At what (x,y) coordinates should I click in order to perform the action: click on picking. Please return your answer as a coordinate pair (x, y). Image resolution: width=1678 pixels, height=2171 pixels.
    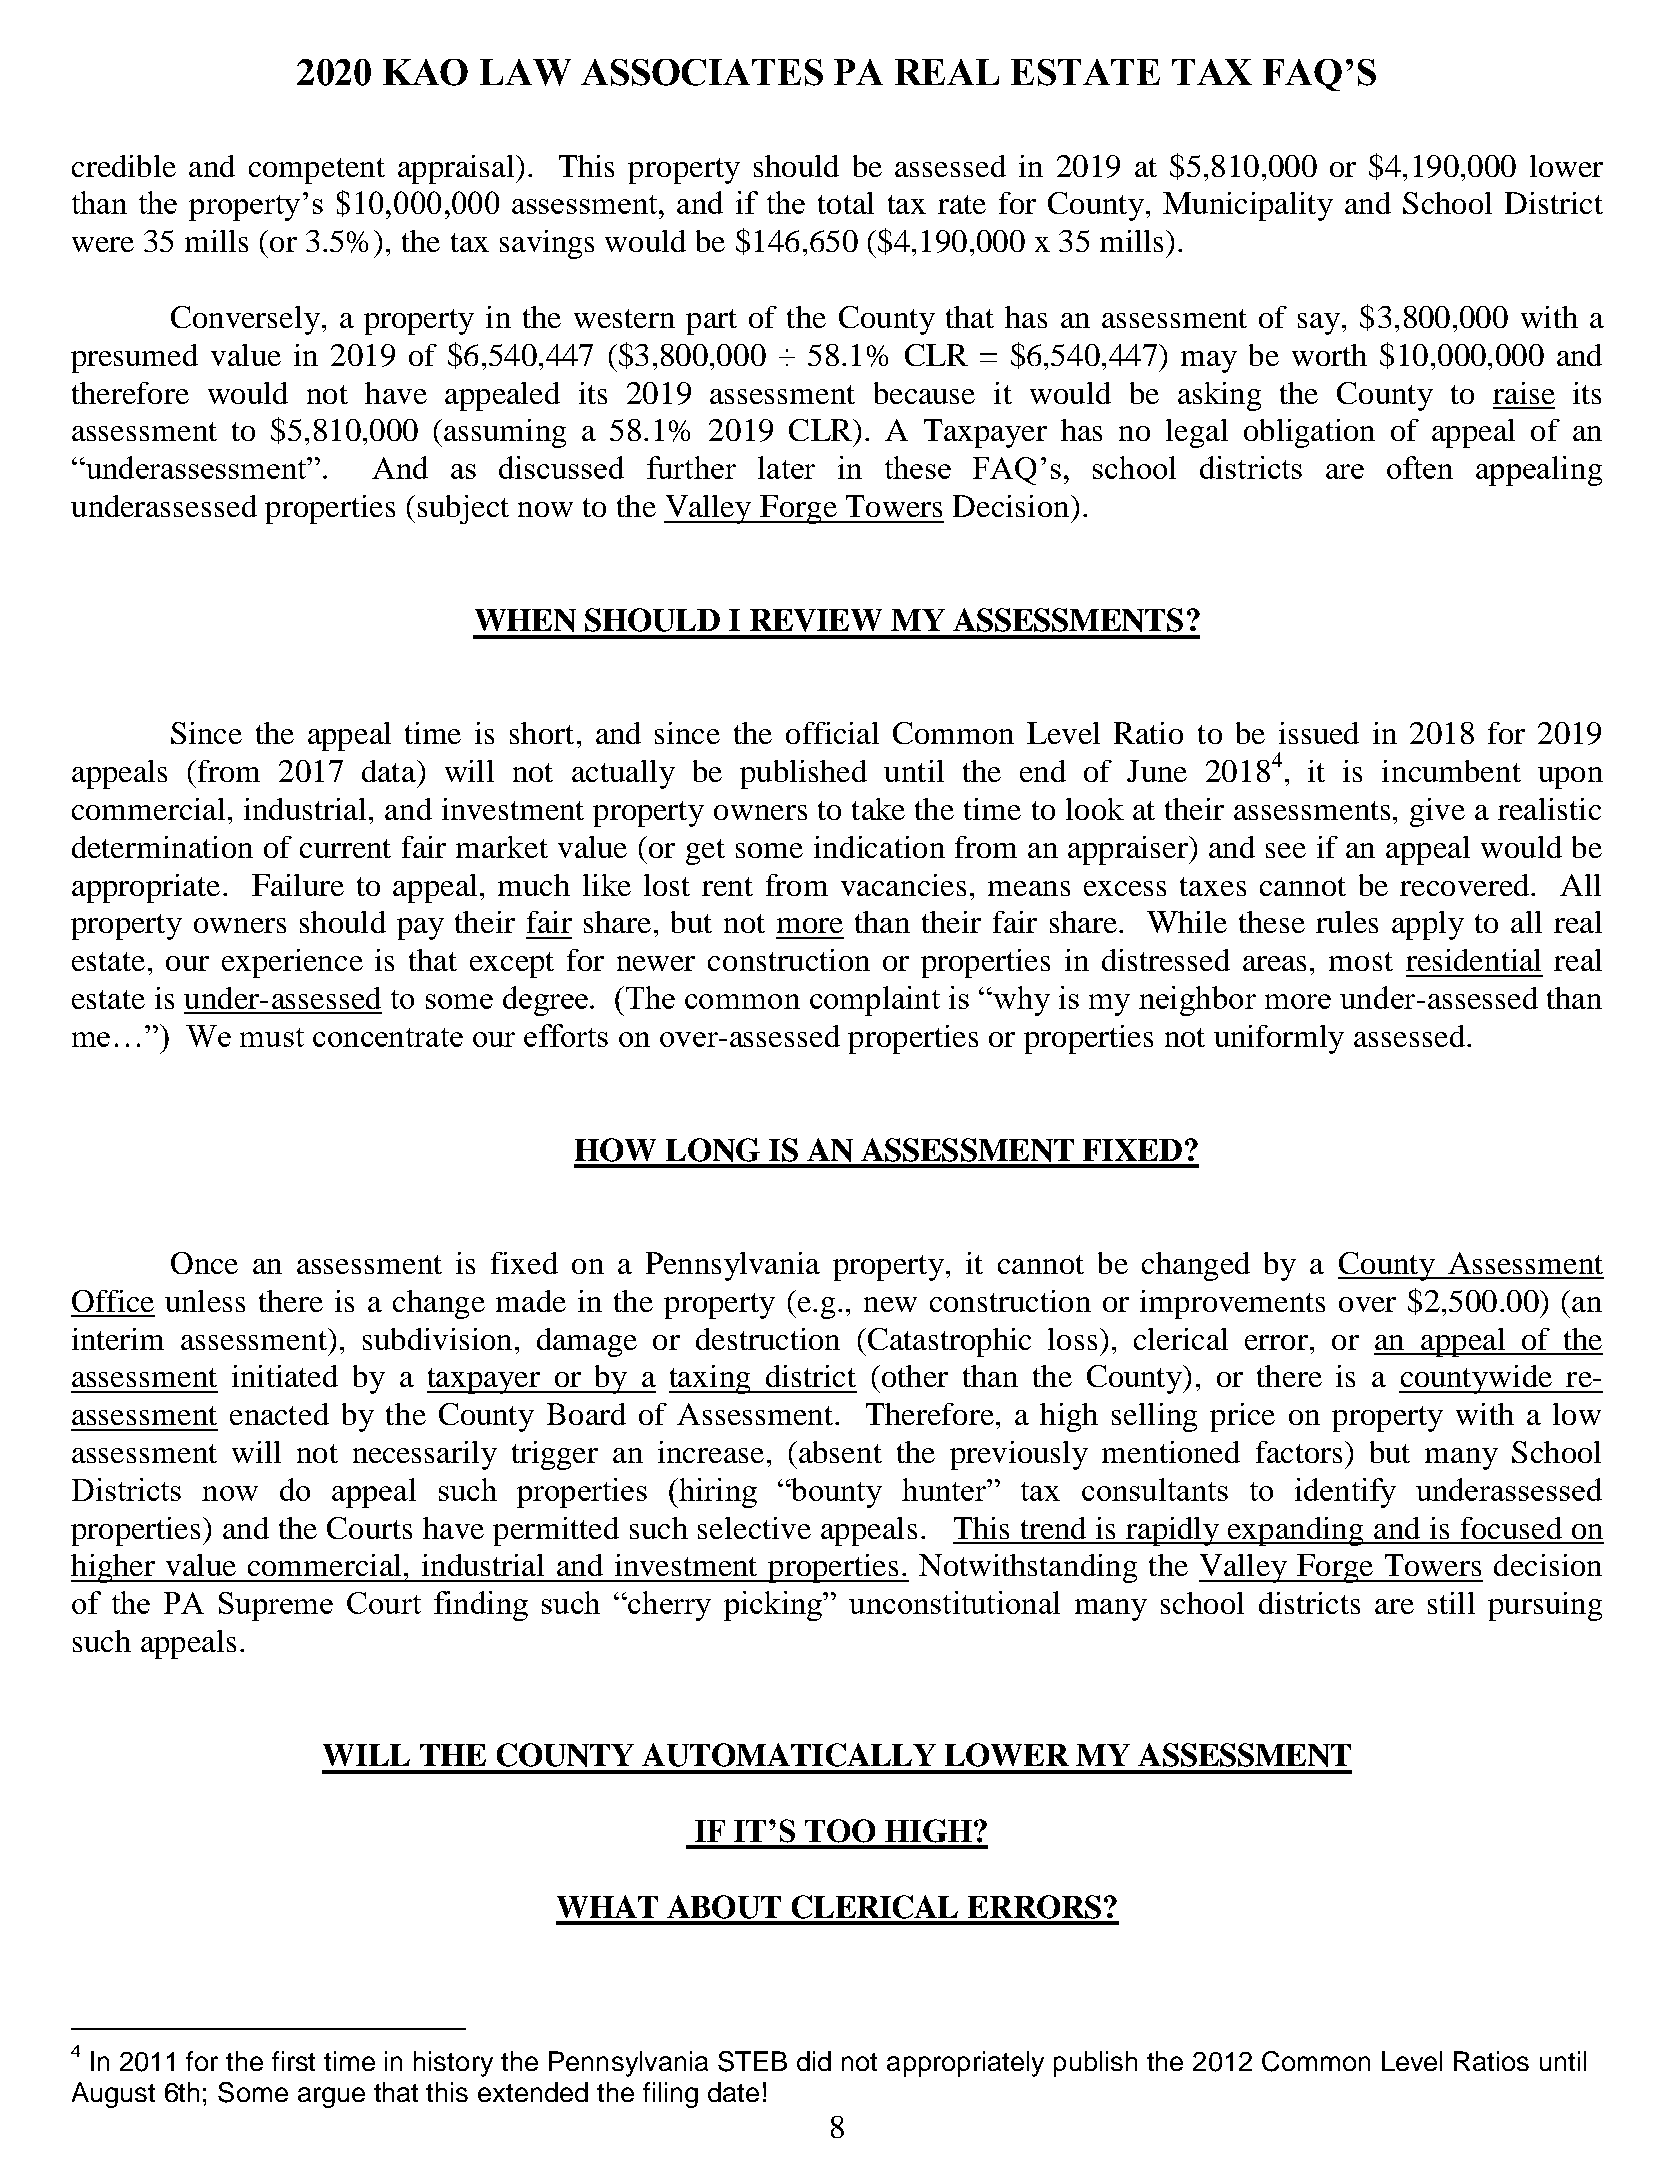
    Looking at the image, I should click on (774, 1606).
